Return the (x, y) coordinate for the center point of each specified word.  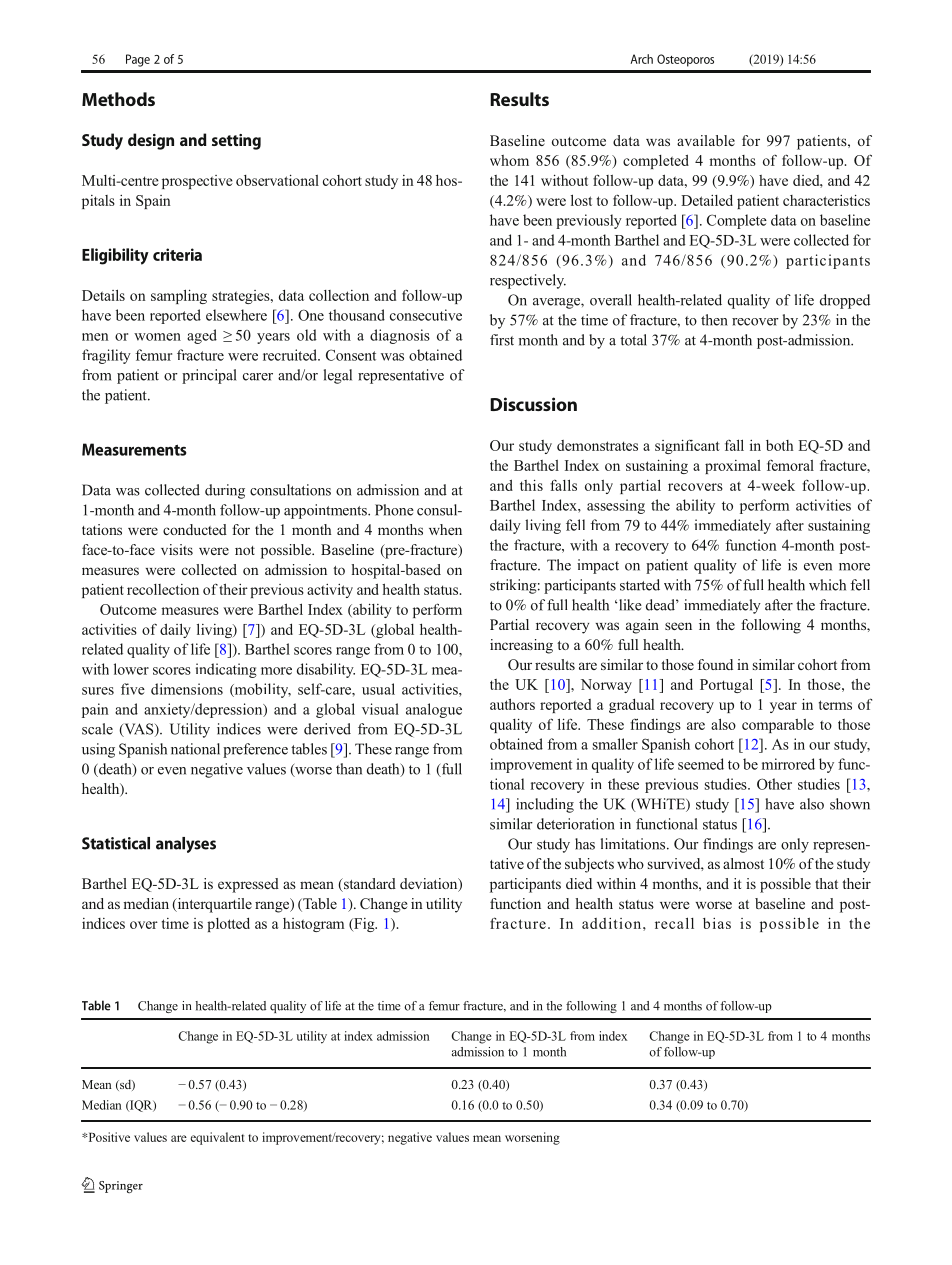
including (545, 805)
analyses (186, 845)
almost (743, 863)
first (502, 340)
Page (138, 60)
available (706, 140)
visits (177, 549)
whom (509, 160)
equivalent (217, 1138)
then (714, 320)
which (827, 585)
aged (202, 336)
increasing (521, 646)
